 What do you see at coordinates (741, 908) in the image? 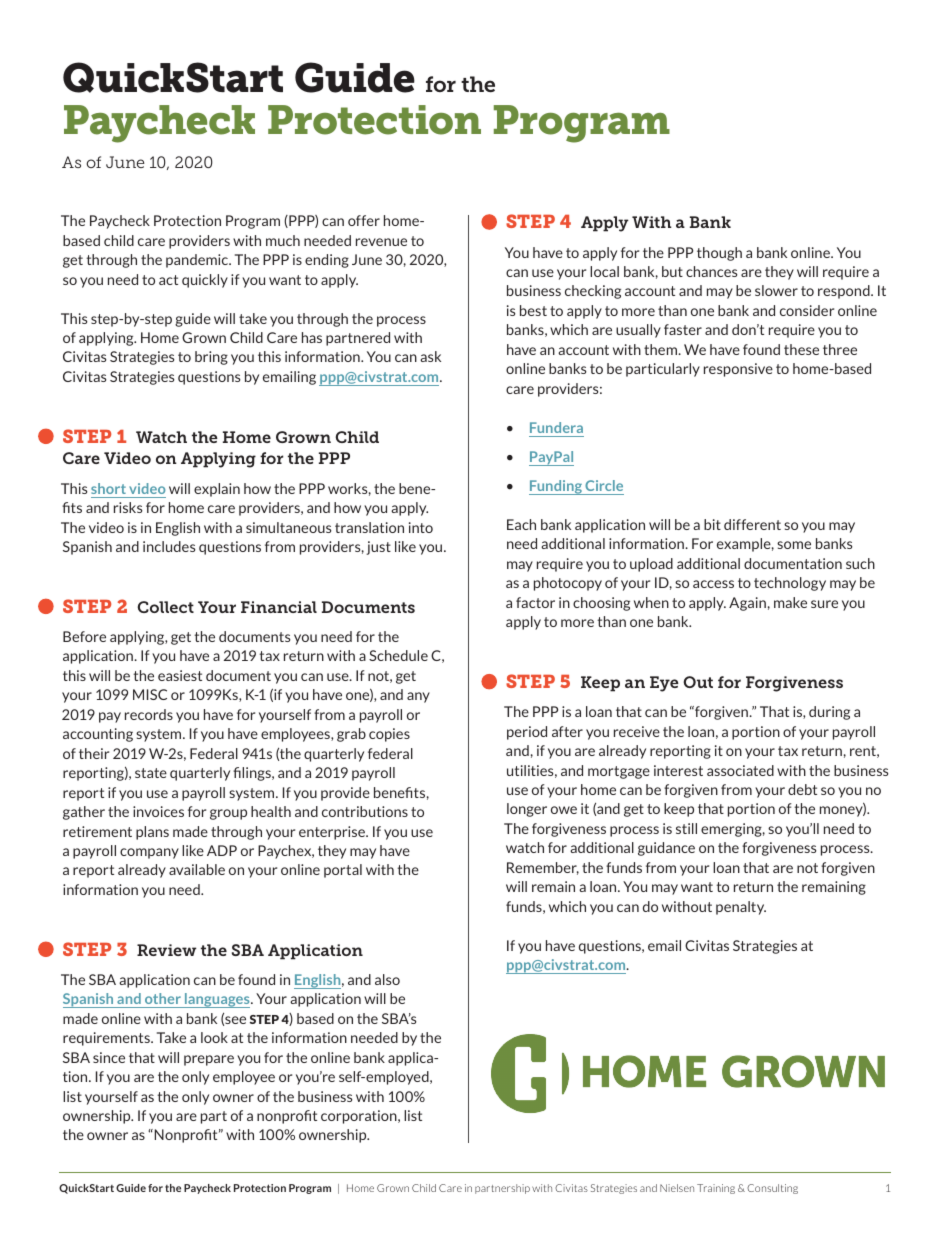
I see `penalty` at bounding box center [741, 908].
